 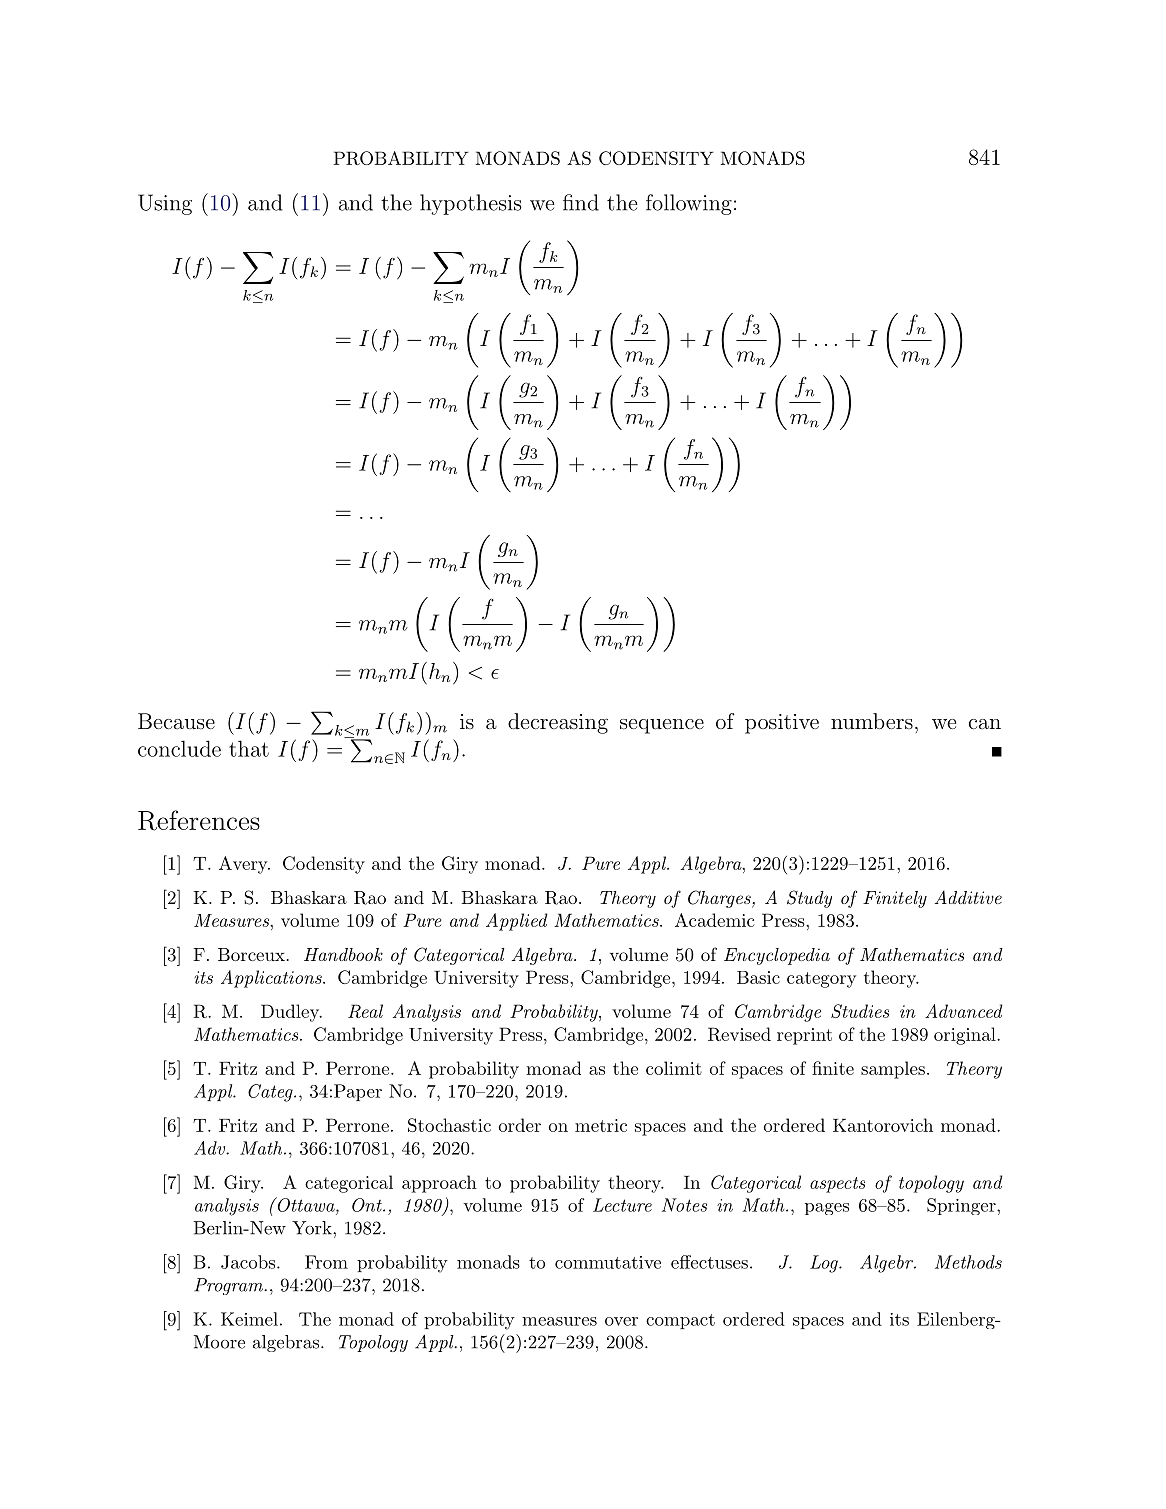 I want to click on Program, so click(x=229, y=1286).
